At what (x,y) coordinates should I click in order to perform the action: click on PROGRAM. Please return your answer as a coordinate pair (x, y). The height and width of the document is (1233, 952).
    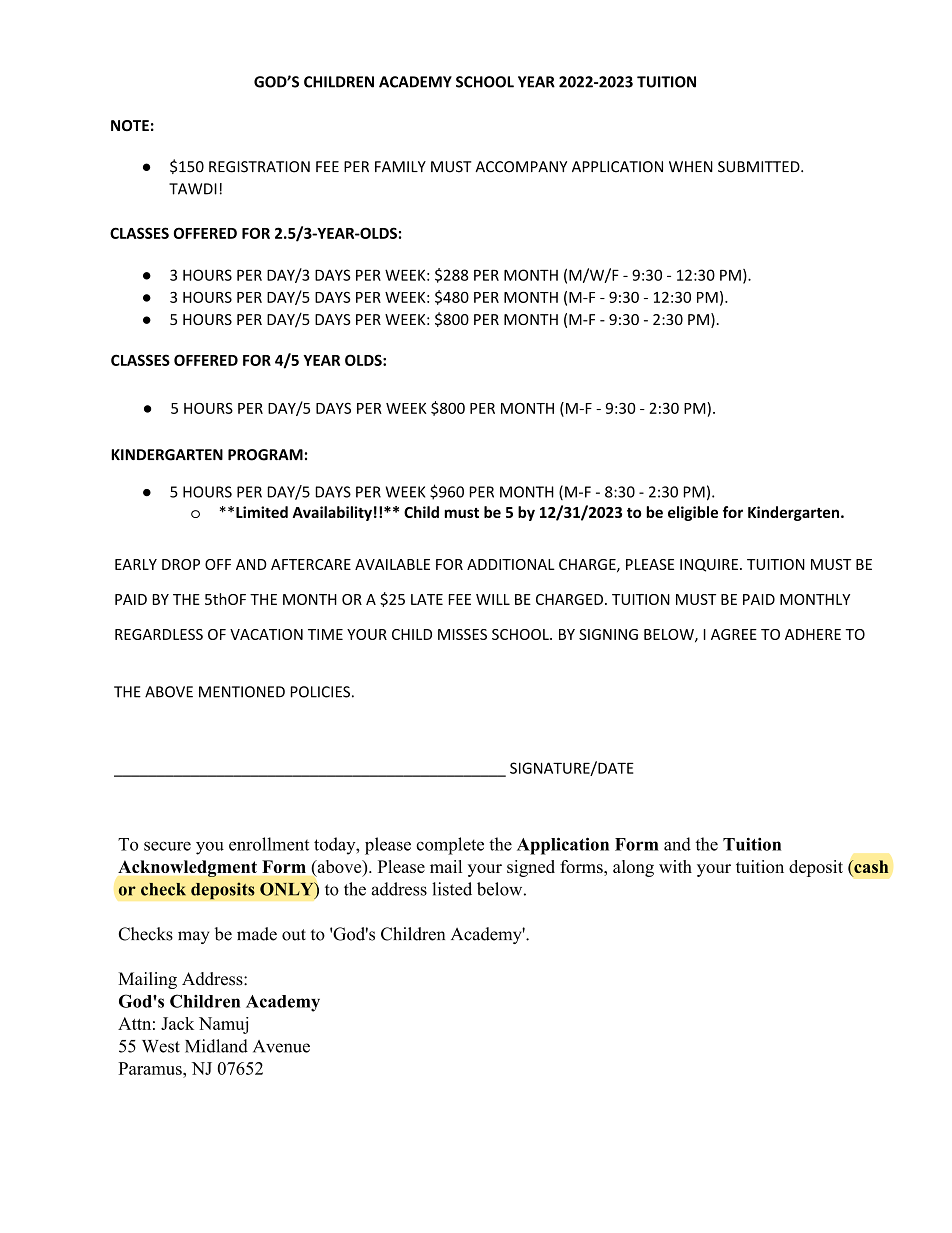
    Looking at the image, I should click on (265, 455).
